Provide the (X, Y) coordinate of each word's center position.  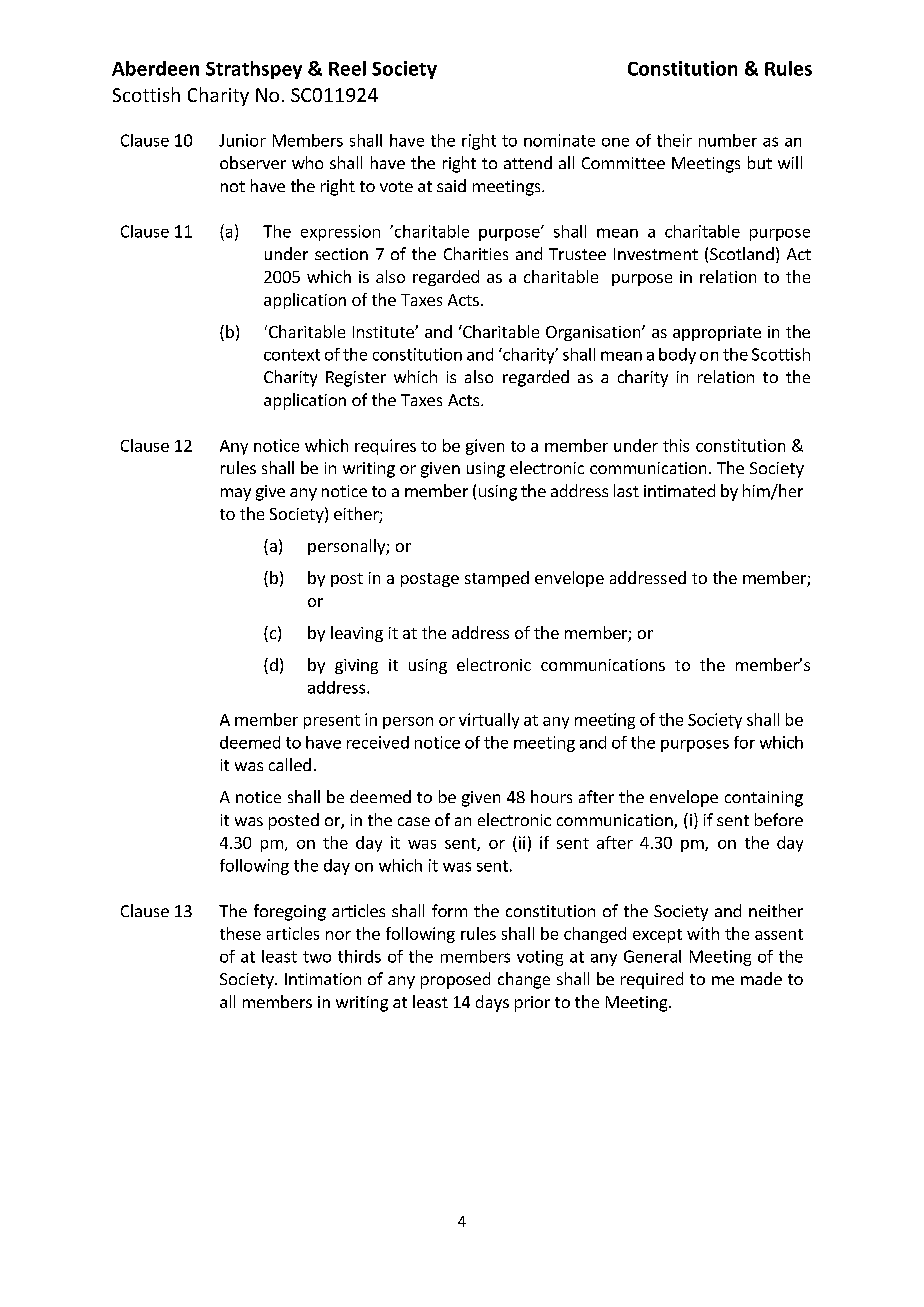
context (292, 355)
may (236, 494)
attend (528, 162)
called (290, 764)
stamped (497, 579)
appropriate (717, 333)
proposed (455, 980)
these (240, 933)
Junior (242, 140)
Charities (476, 253)
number (728, 140)
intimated (679, 490)
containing (764, 799)
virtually (489, 721)
